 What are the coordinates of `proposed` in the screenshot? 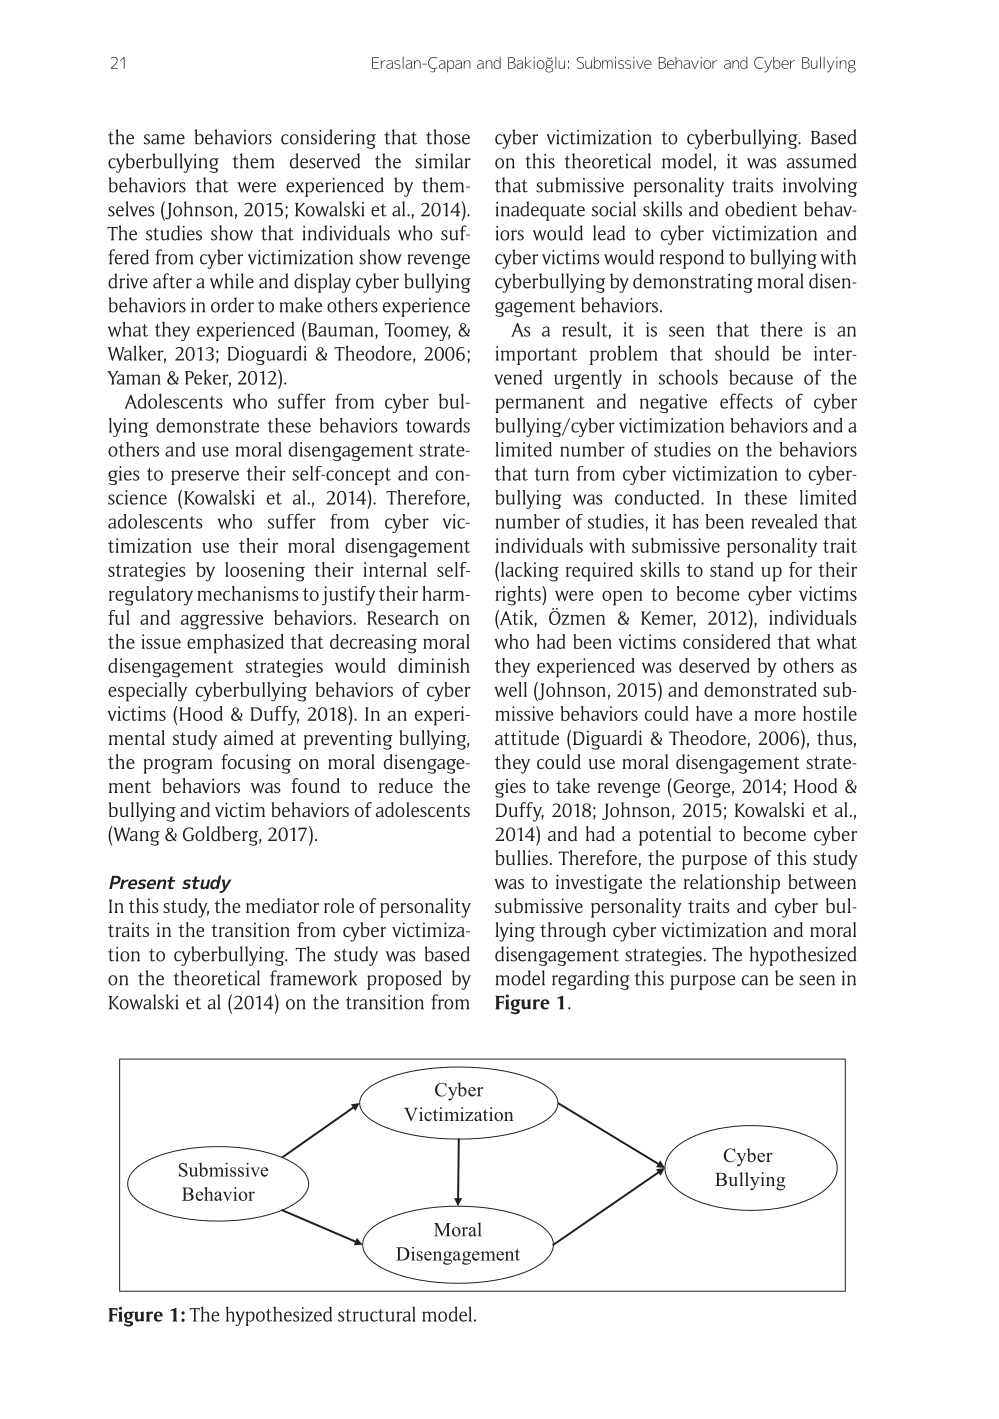 It's located at (404, 980).
